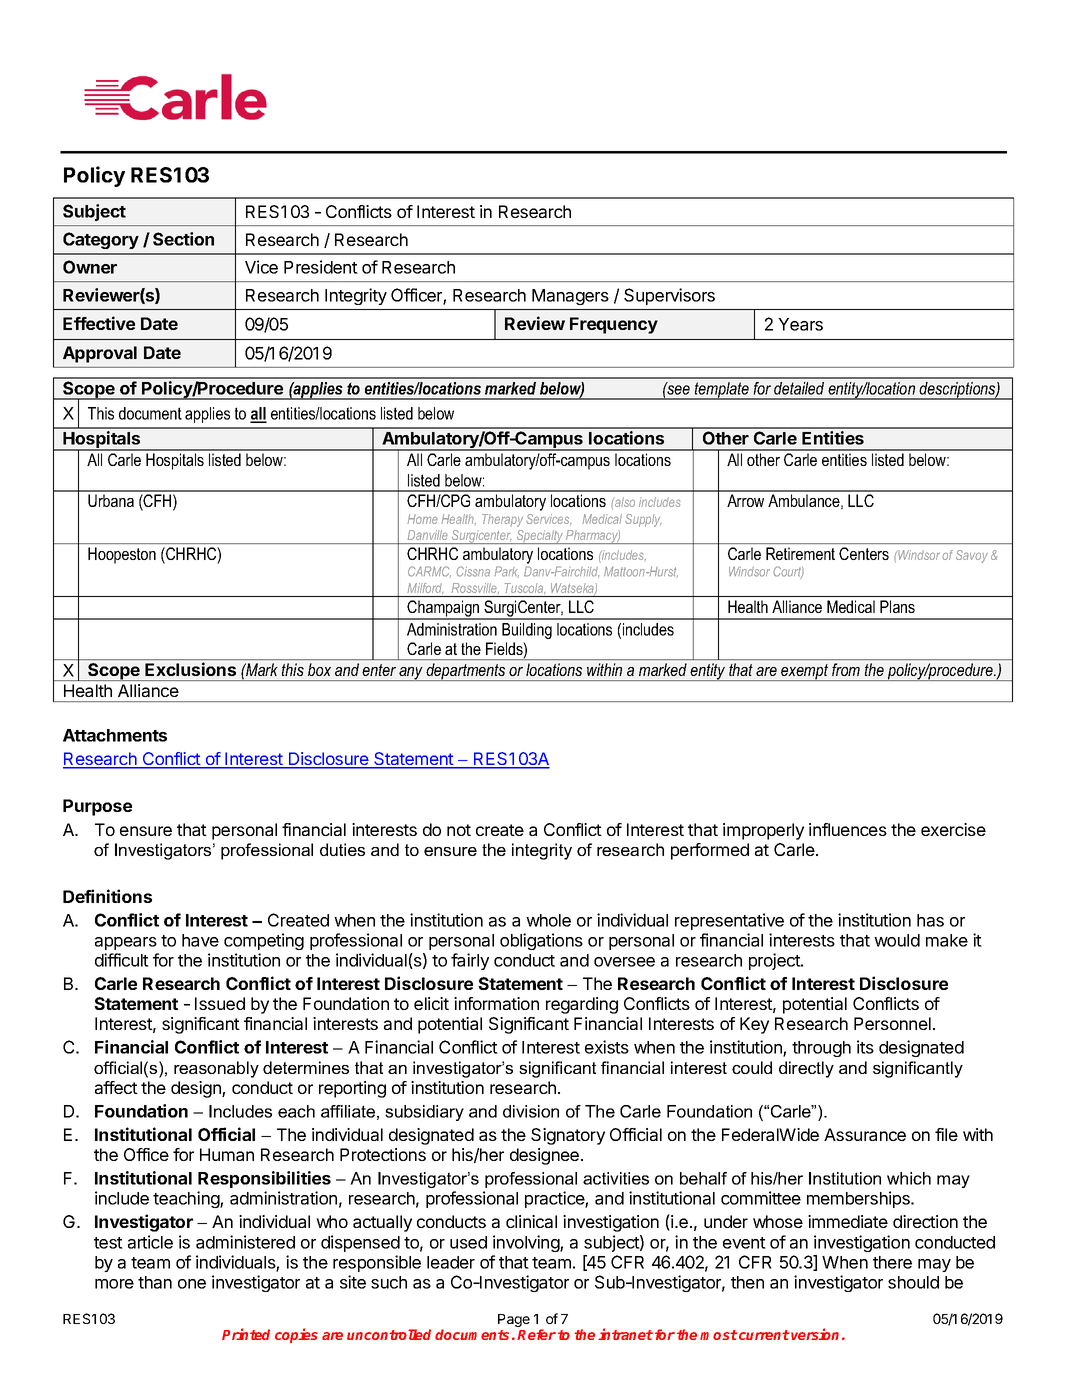 Image resolution: width=1067 pixels, height=1381 pixels. I want to click on Purpose, so click(97, 807).
